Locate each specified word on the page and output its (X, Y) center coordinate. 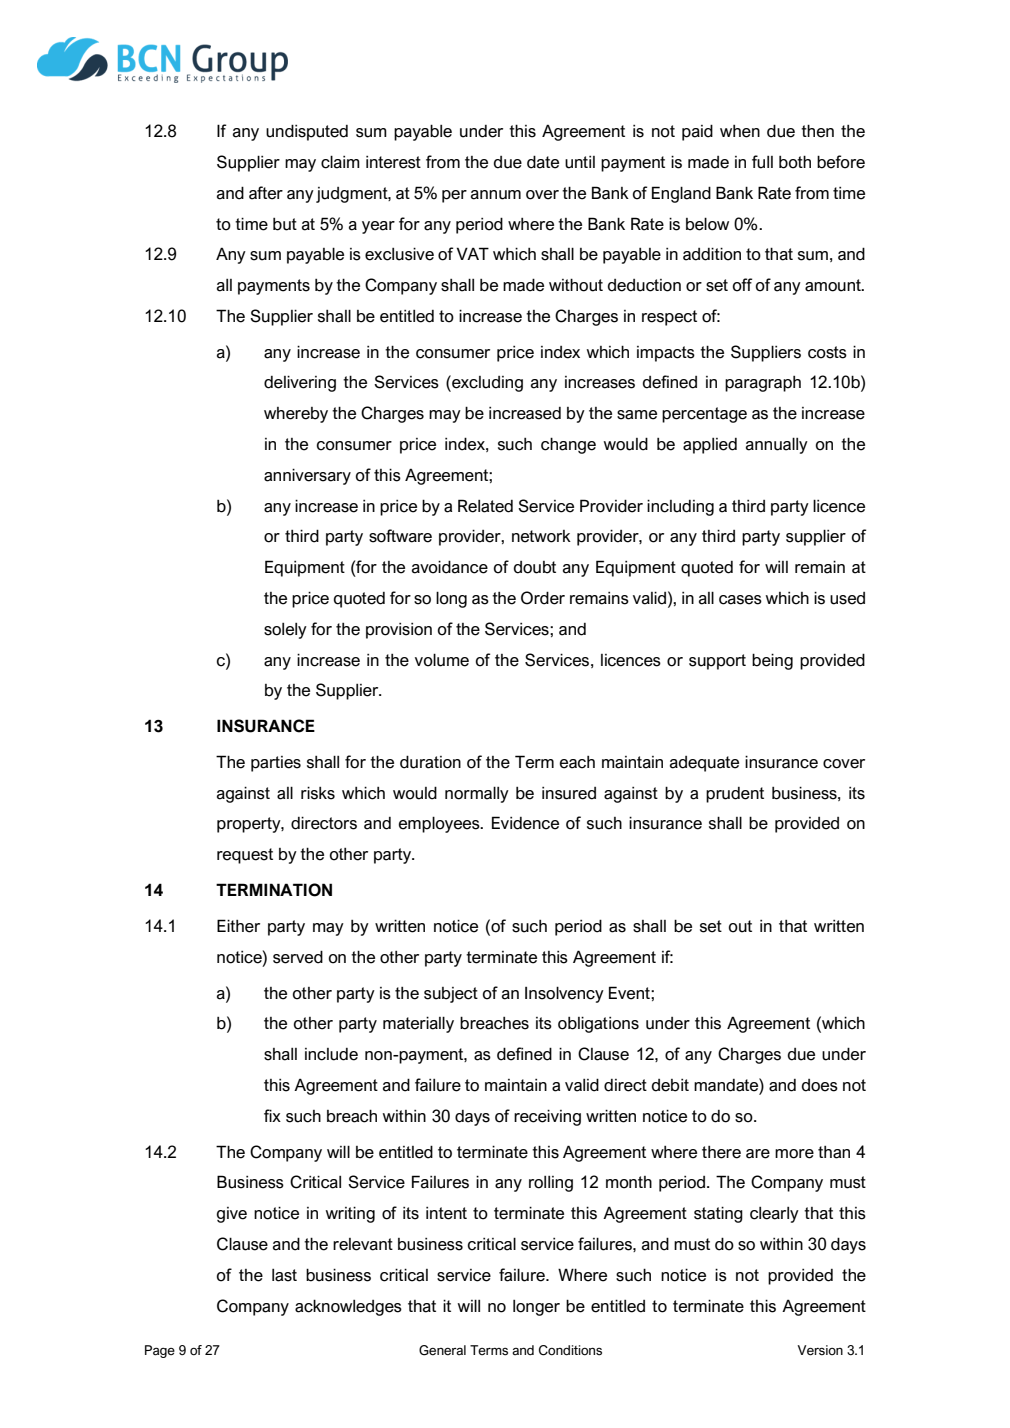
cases (740, 600)
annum (496, 195)
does (820, 1085)
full (762, 162)
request (245, 856)
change (568, 445)
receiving (547, 1117)
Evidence (525, 823)
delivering (300, 383)
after (266, 193)
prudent (735, 795)
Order (543, 598)
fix (272, 1115)
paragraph (763, 384)
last (284, 1275)
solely (285, 631)
